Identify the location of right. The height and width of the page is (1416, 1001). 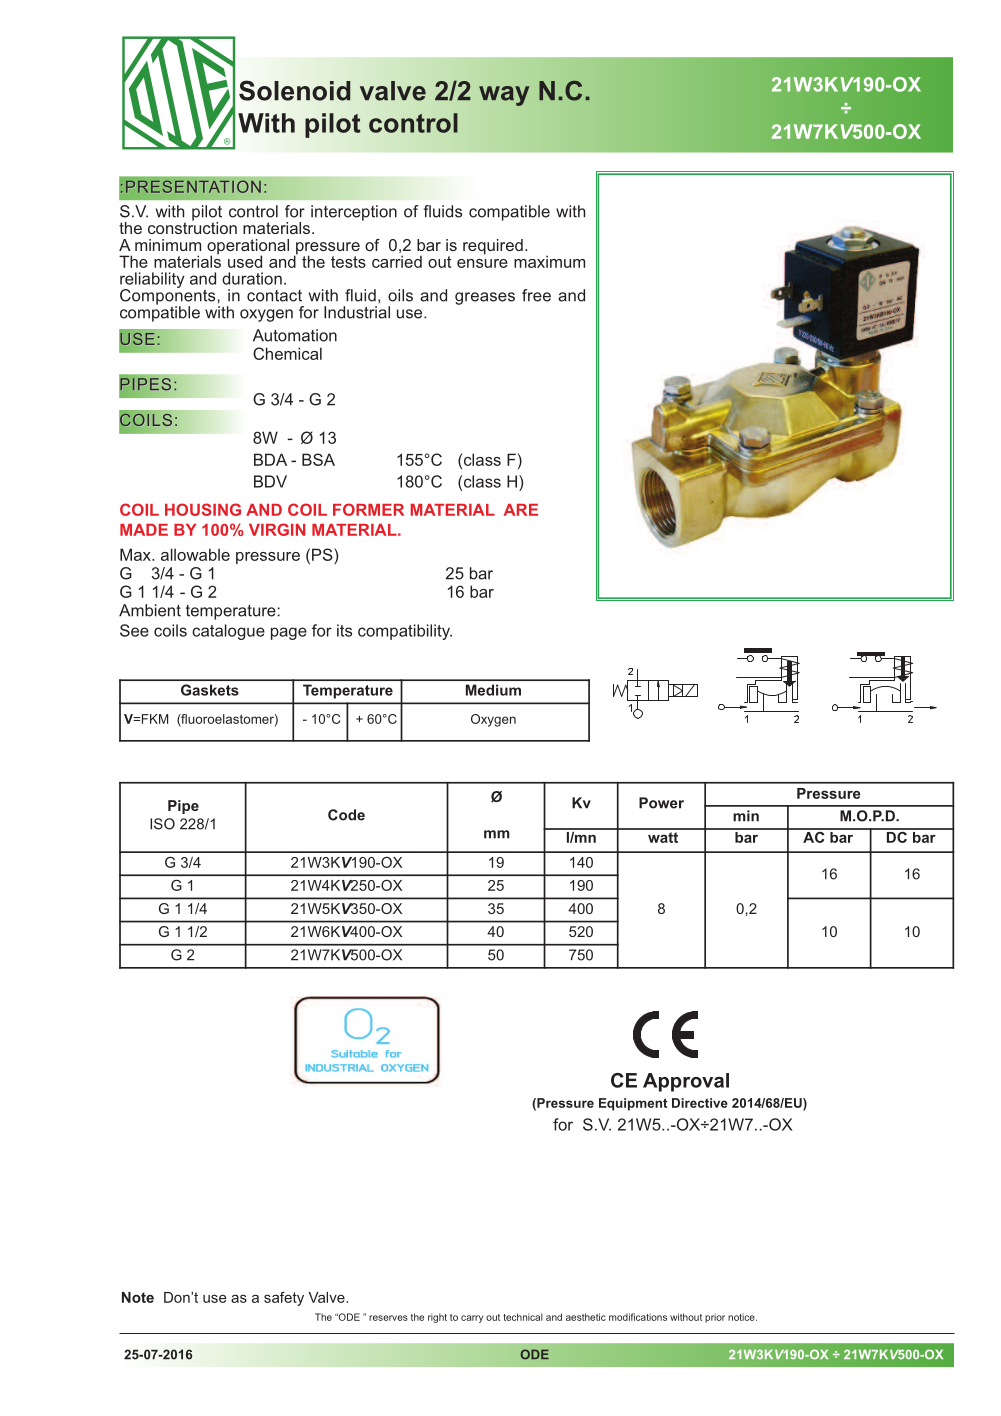
(437, 1318).
